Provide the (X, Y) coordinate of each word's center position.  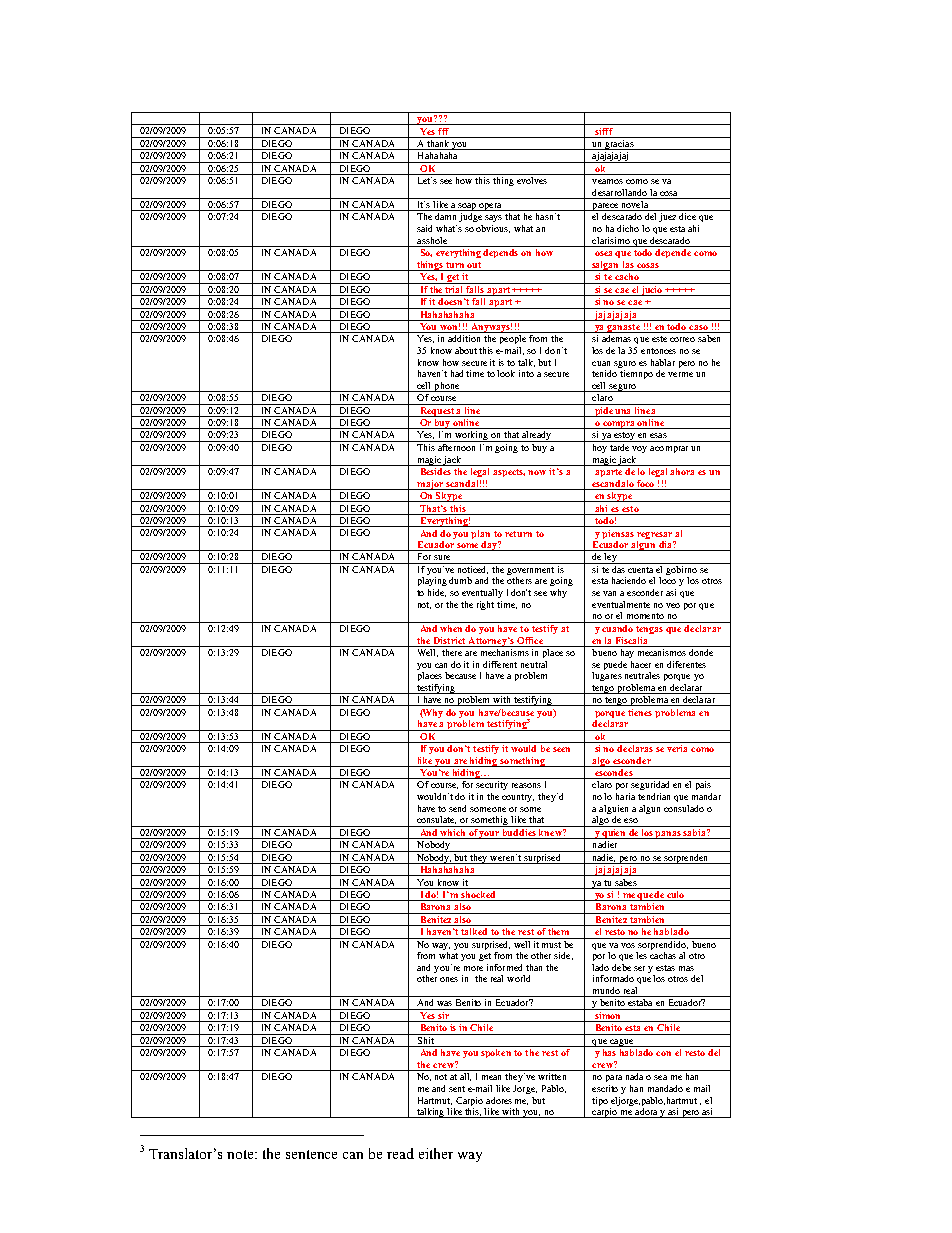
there (452, 651)
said (424, 228)
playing (432, 581)
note (241, 1154)
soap (467, 207)
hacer (641, 664)
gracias (619, 143)
